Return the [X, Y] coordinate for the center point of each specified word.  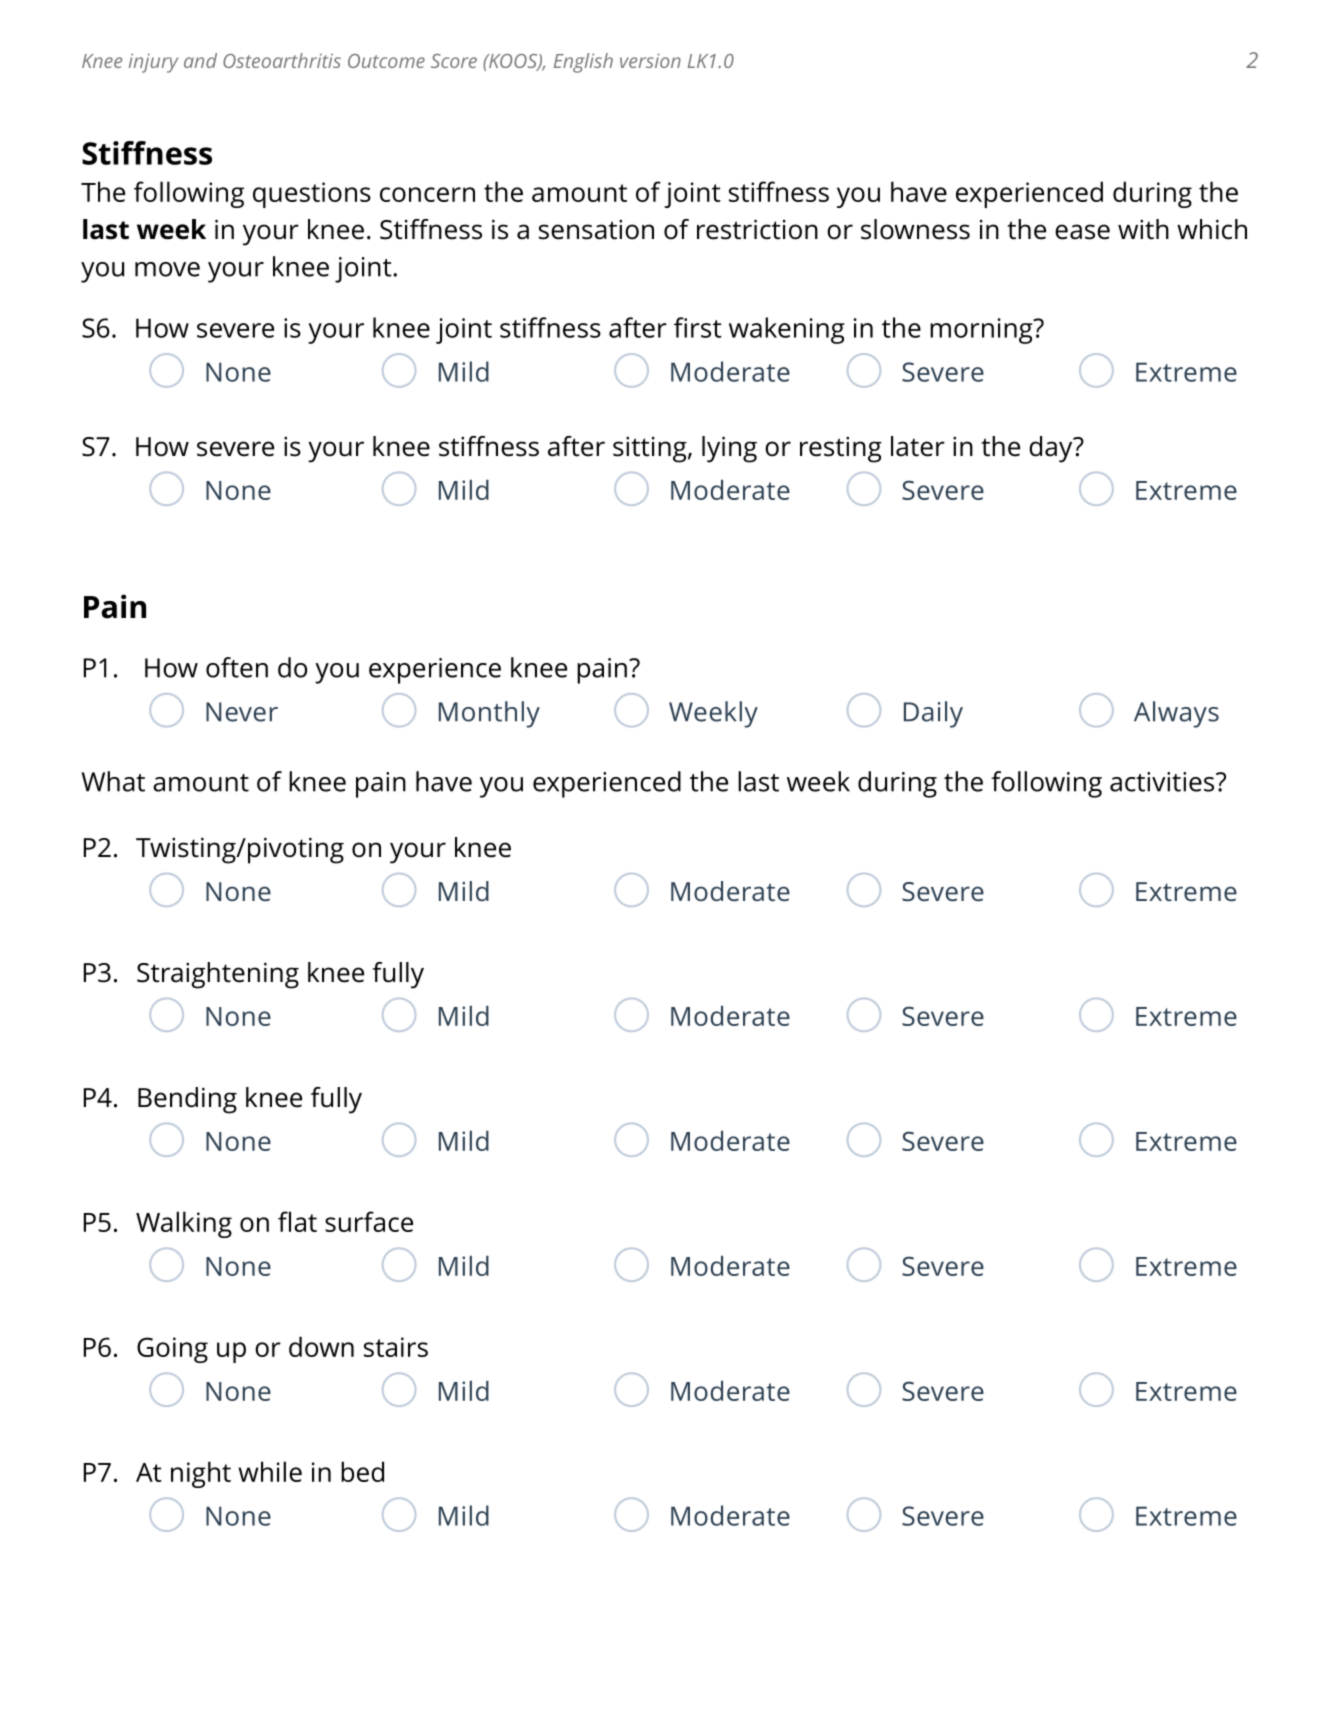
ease [1082, 232]
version [650, 60]
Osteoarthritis [282, 60]
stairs [396, 1347]
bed [362, 1471]
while [270, 1471]
